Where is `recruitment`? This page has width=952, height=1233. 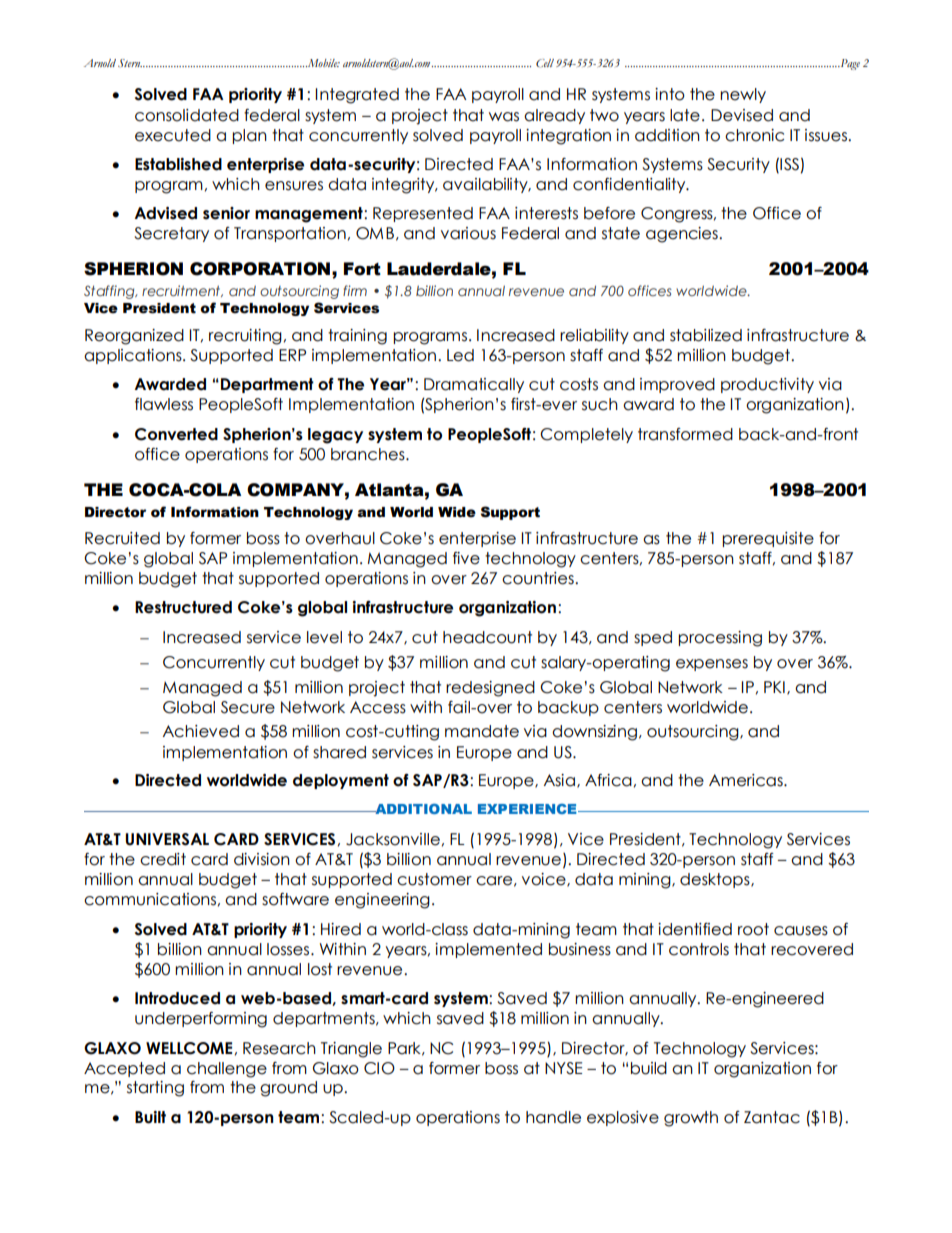
recruitment is located at coordinates (182, 291).
